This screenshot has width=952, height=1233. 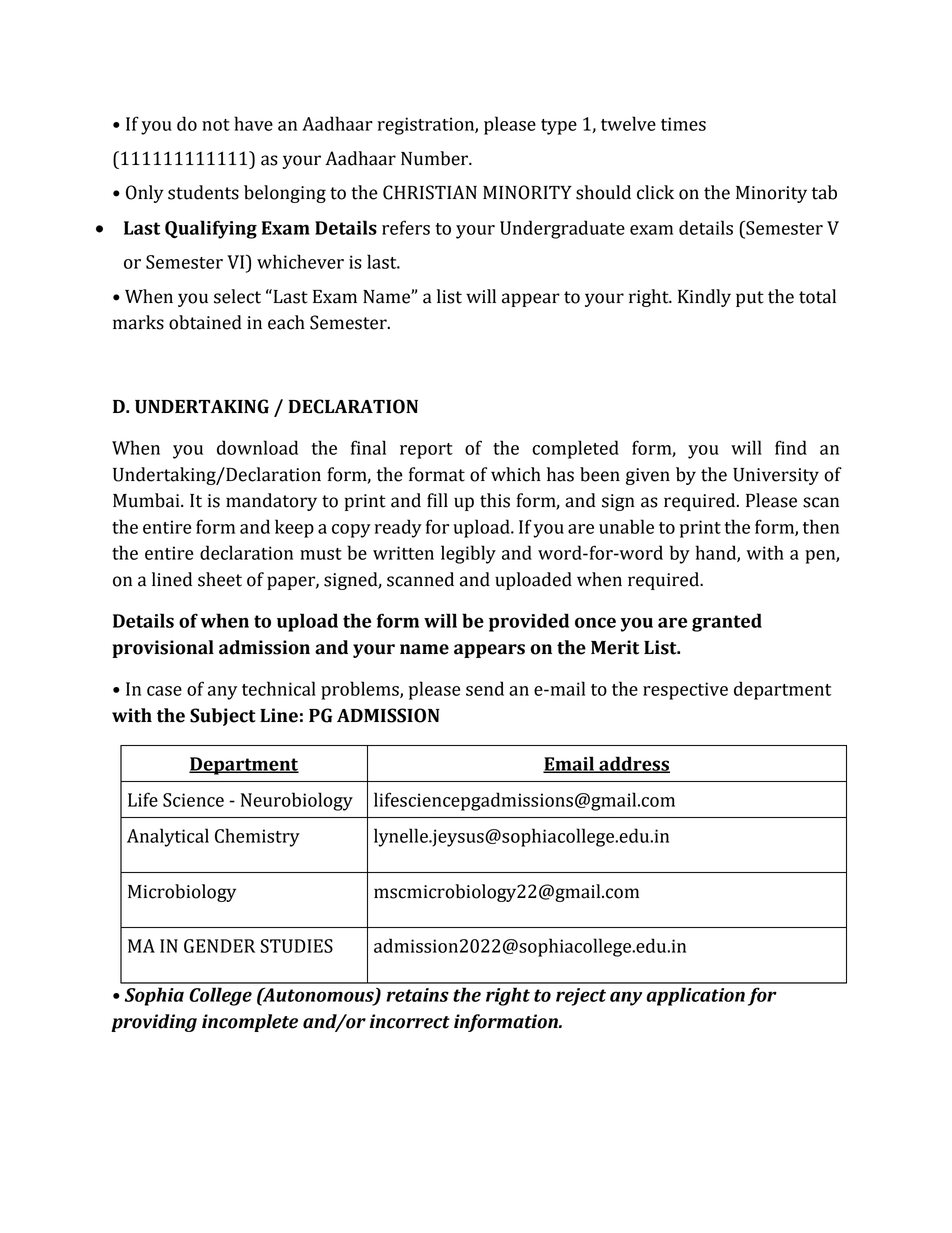 What do you see at coordinates (250, 1023) in the screenshot?
I see `incomplete` at bounding box center [250, 1023].
